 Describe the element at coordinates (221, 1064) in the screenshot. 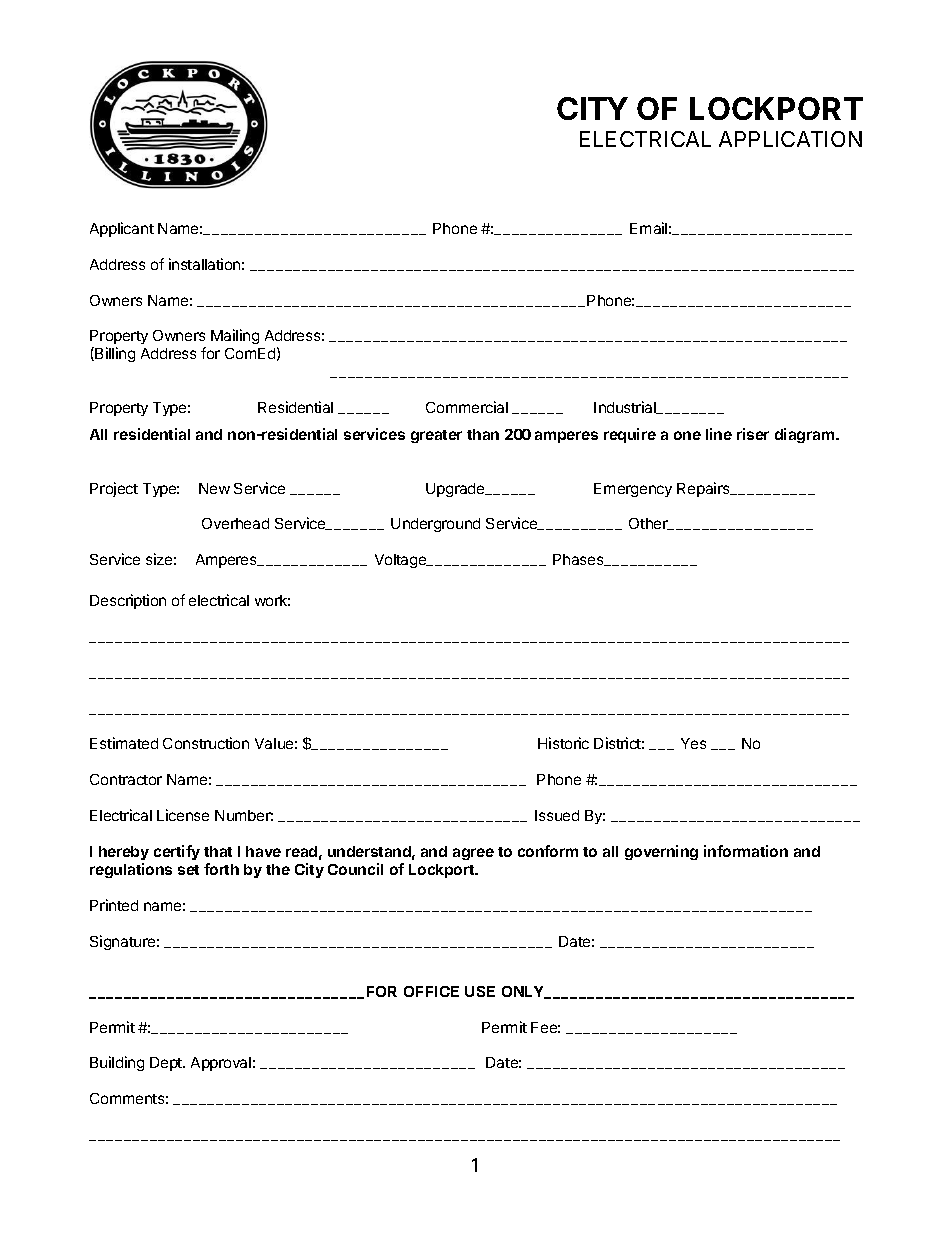

I see `Approval` at that location.
